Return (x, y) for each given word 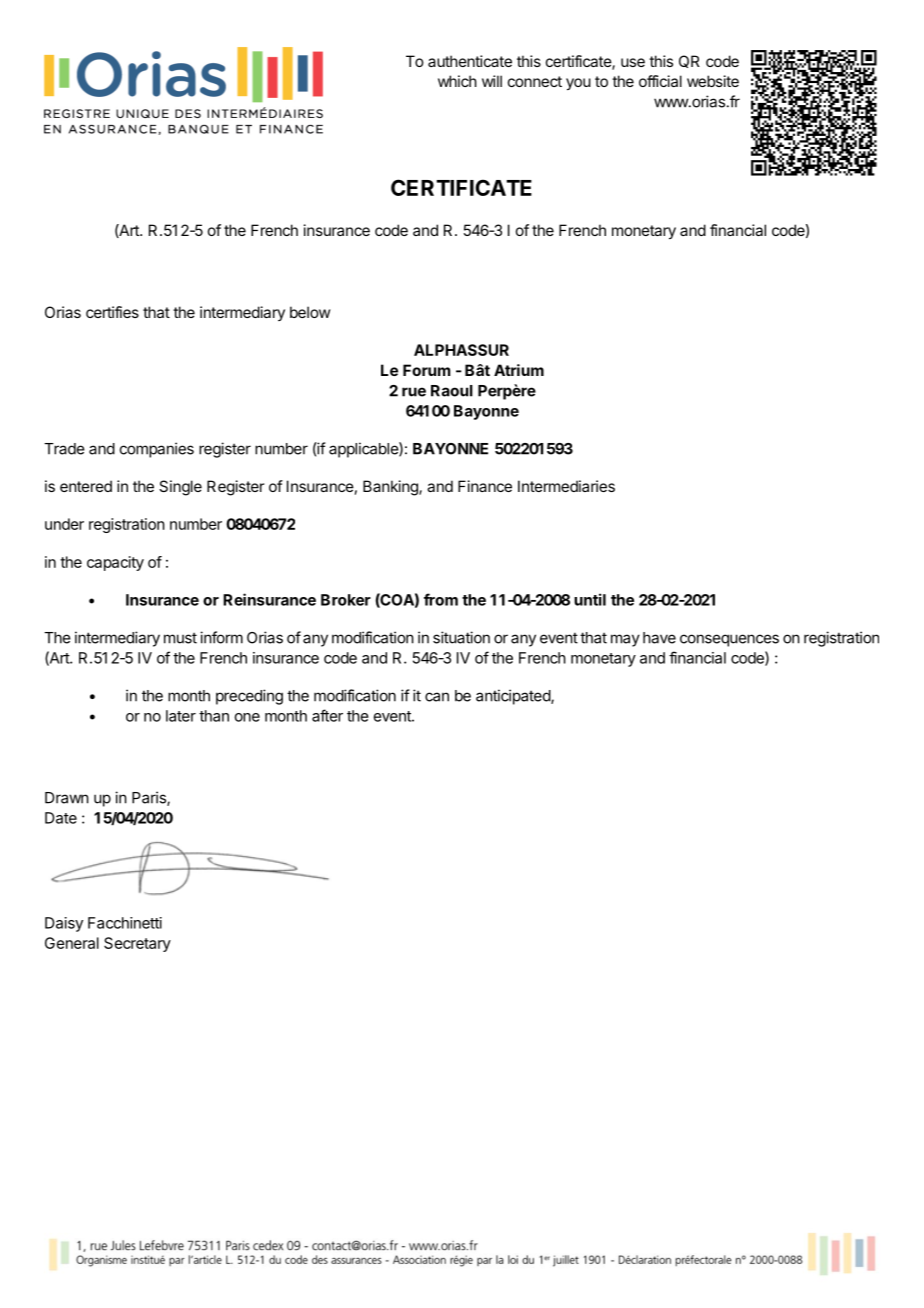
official (660, 81)
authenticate (470, 61)
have (659, 638)
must (180, 638)
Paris (150, 798)
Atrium (519, 370)
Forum (426, 370)
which (457, 81)
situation (461, 637)
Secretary (137, 944)
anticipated (514, 697)
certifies (112, 312)
